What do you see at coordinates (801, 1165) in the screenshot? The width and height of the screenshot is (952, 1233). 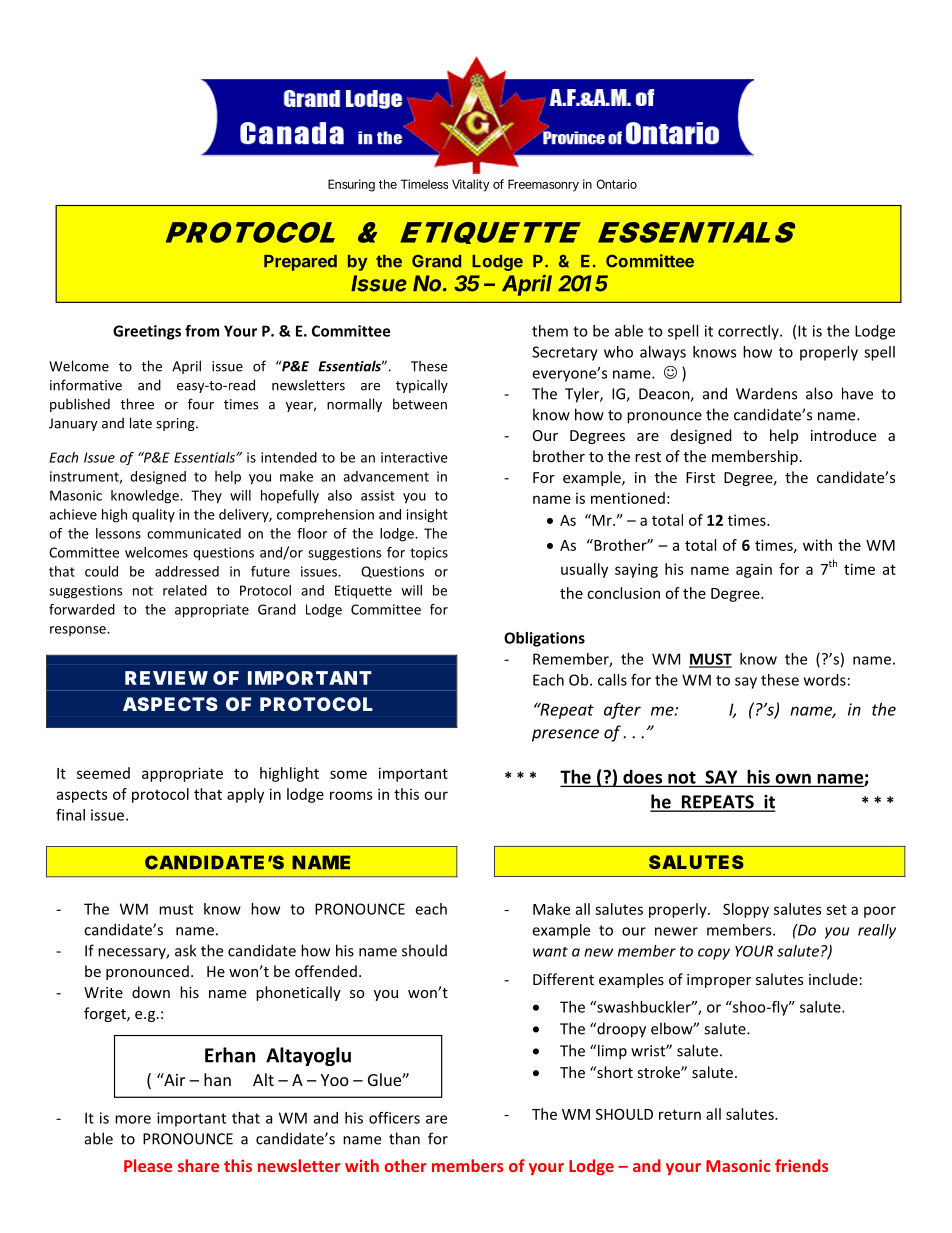 I see `friends` at bounding box center [801, 1165].
